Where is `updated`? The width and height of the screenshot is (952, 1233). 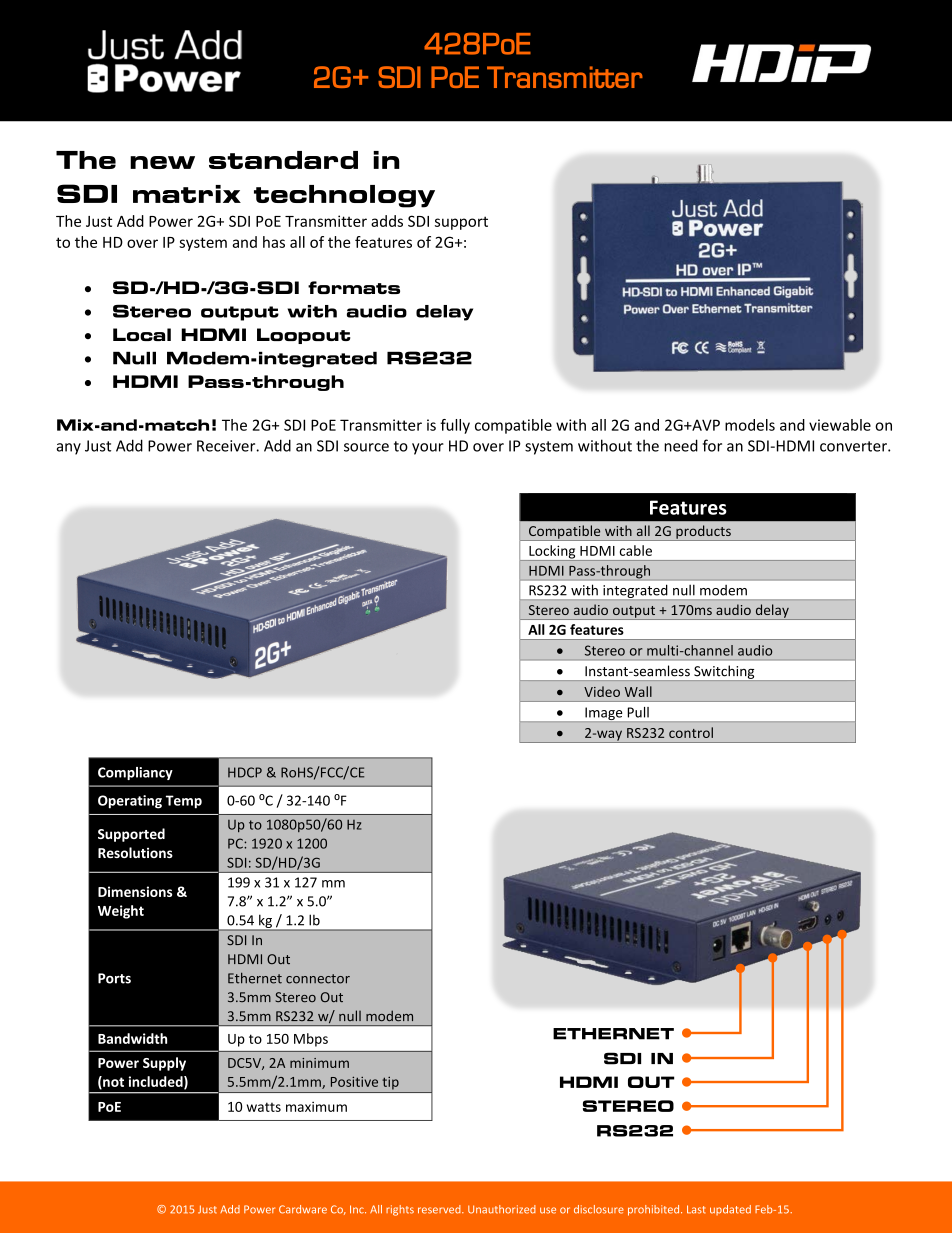
updated is located at coordinates (730, 1210).
